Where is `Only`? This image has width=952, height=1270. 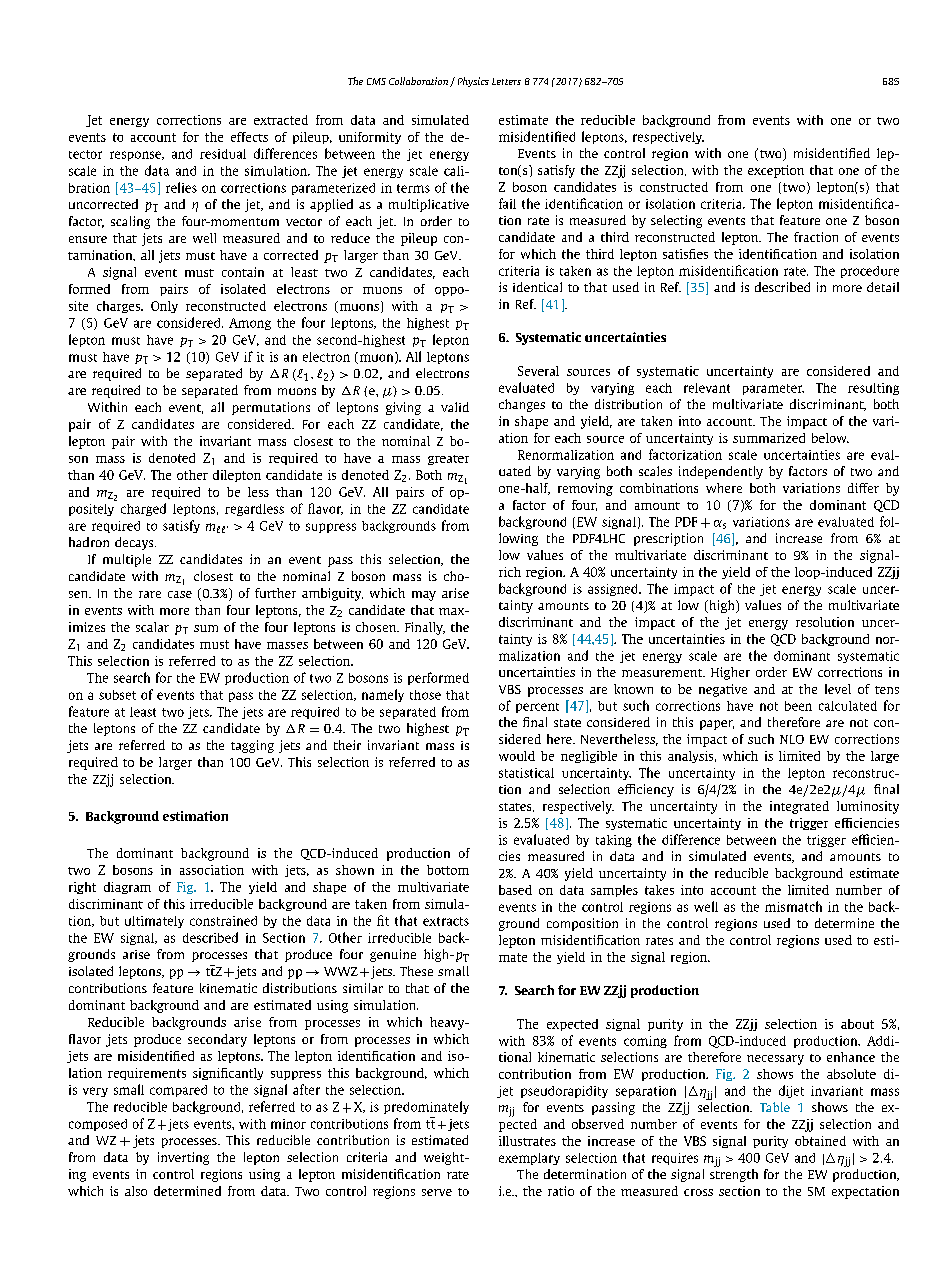
Only is located at coordinates (164, 307).
